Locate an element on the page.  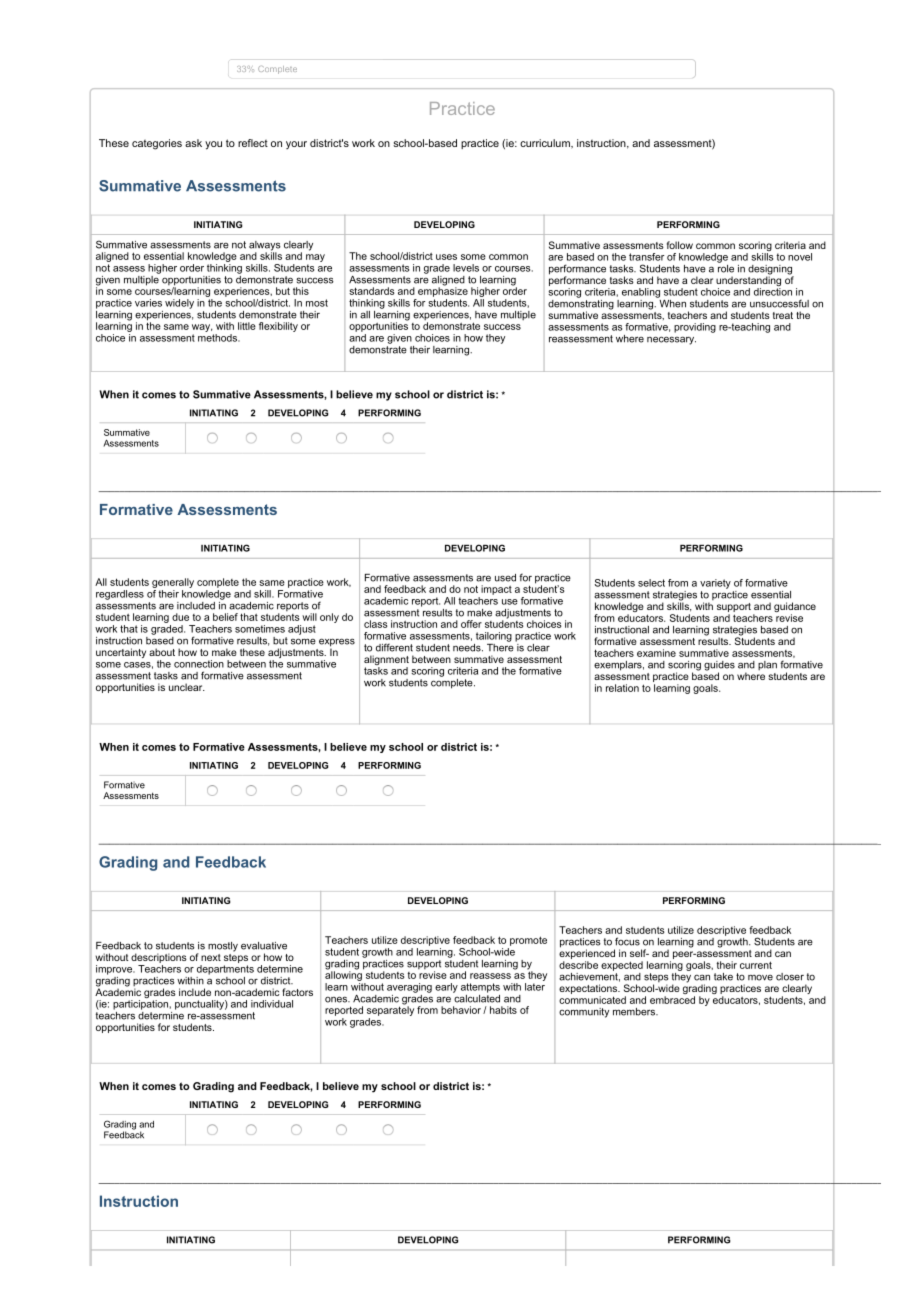
follow is located at coordinates (680, 245).
